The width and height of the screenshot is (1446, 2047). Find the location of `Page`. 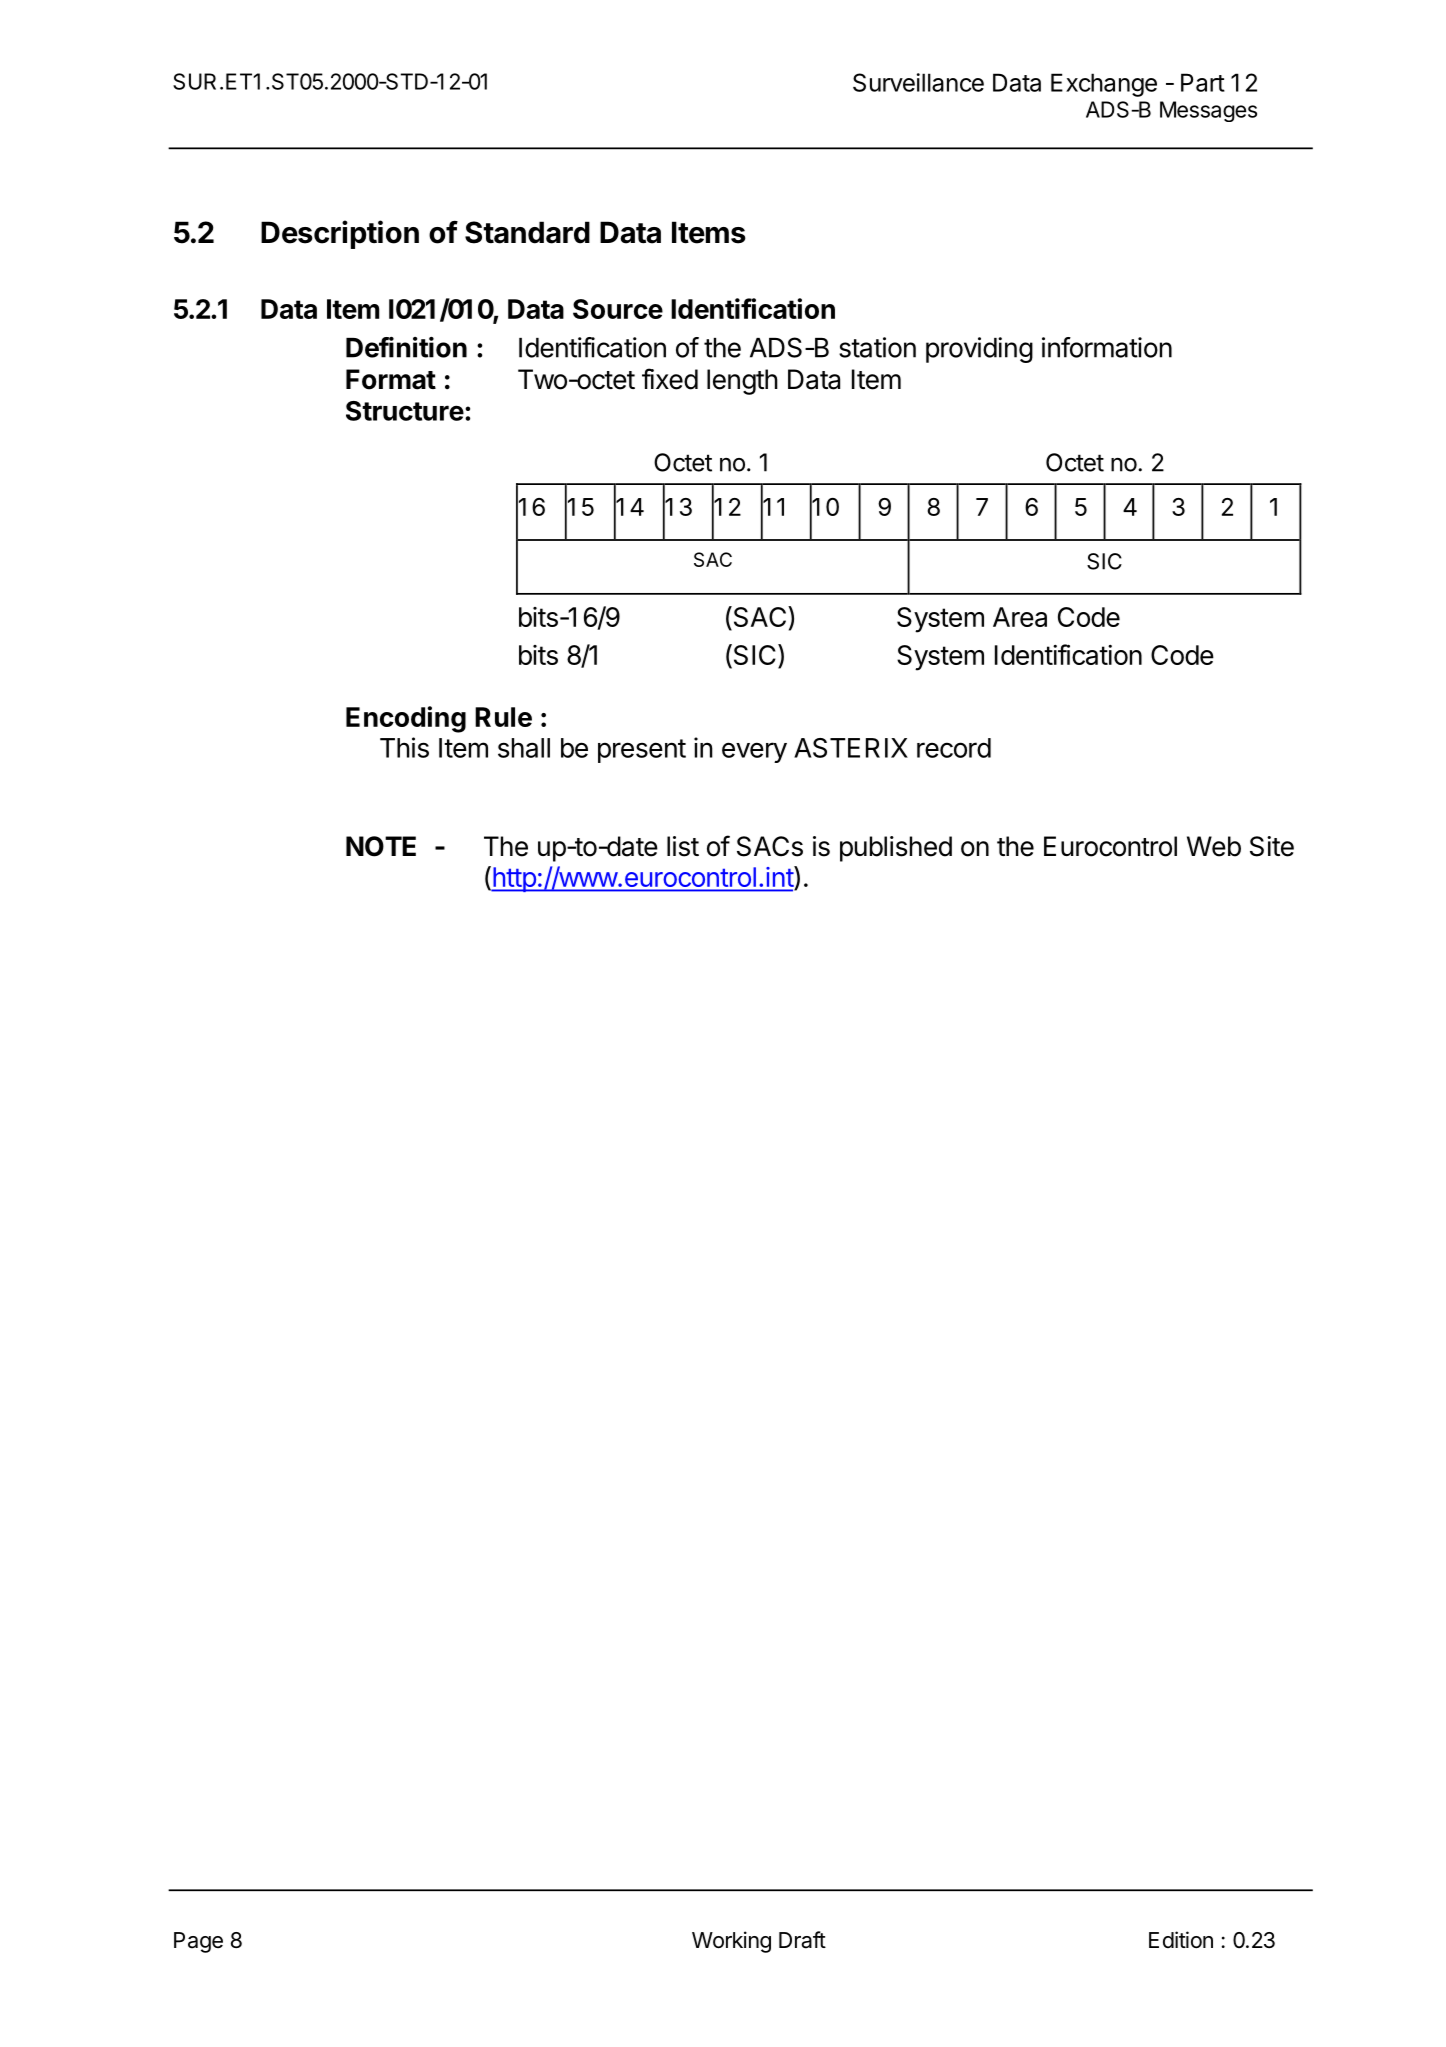

Page is located at coordinates (198, 1942).
